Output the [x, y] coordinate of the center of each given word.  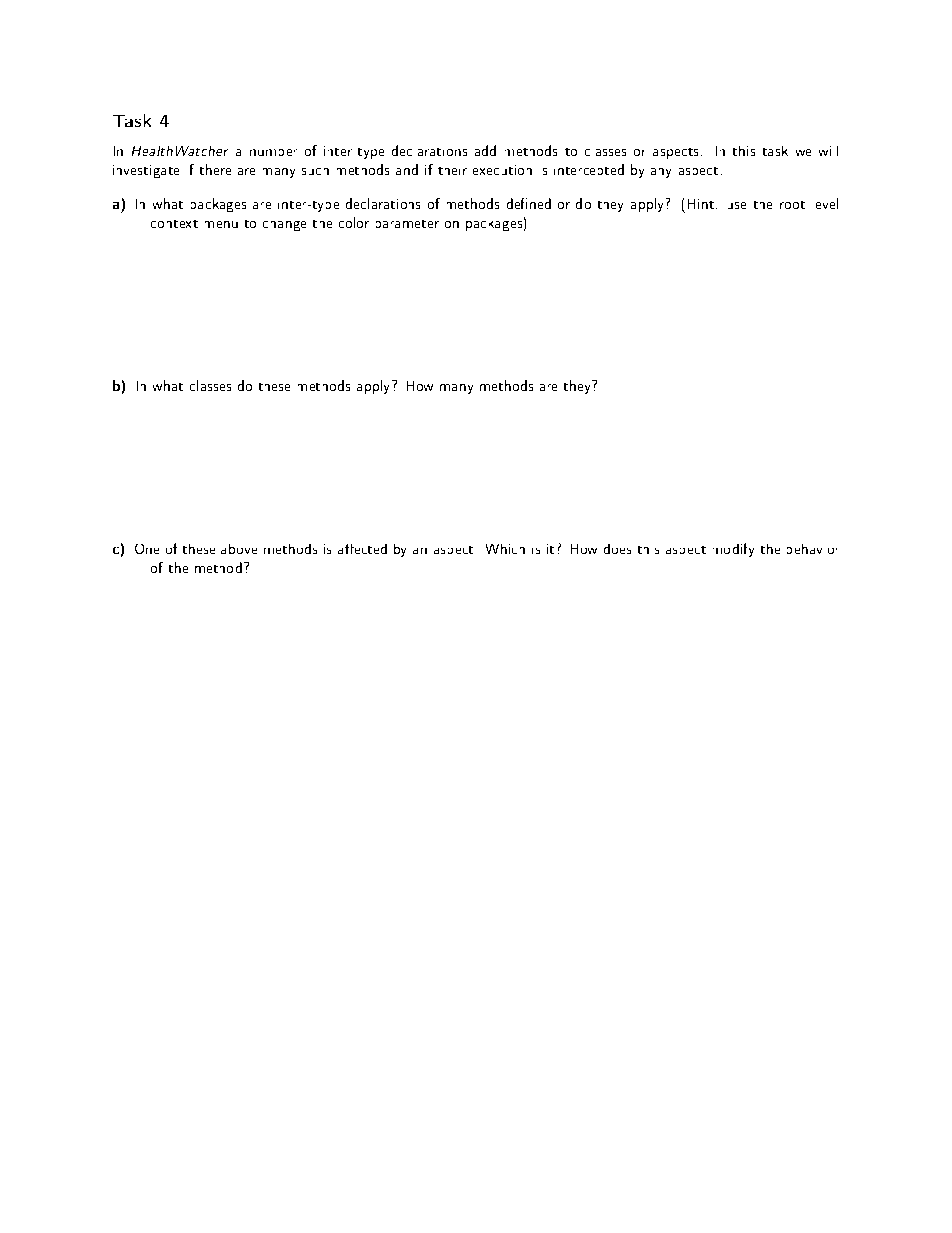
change [284, 226]
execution [502, 170]
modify [733, 550]
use [737, 205]
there [215, 169]
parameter [407, 224]
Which [505, 549]
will [828, 151]
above [239, 549]
